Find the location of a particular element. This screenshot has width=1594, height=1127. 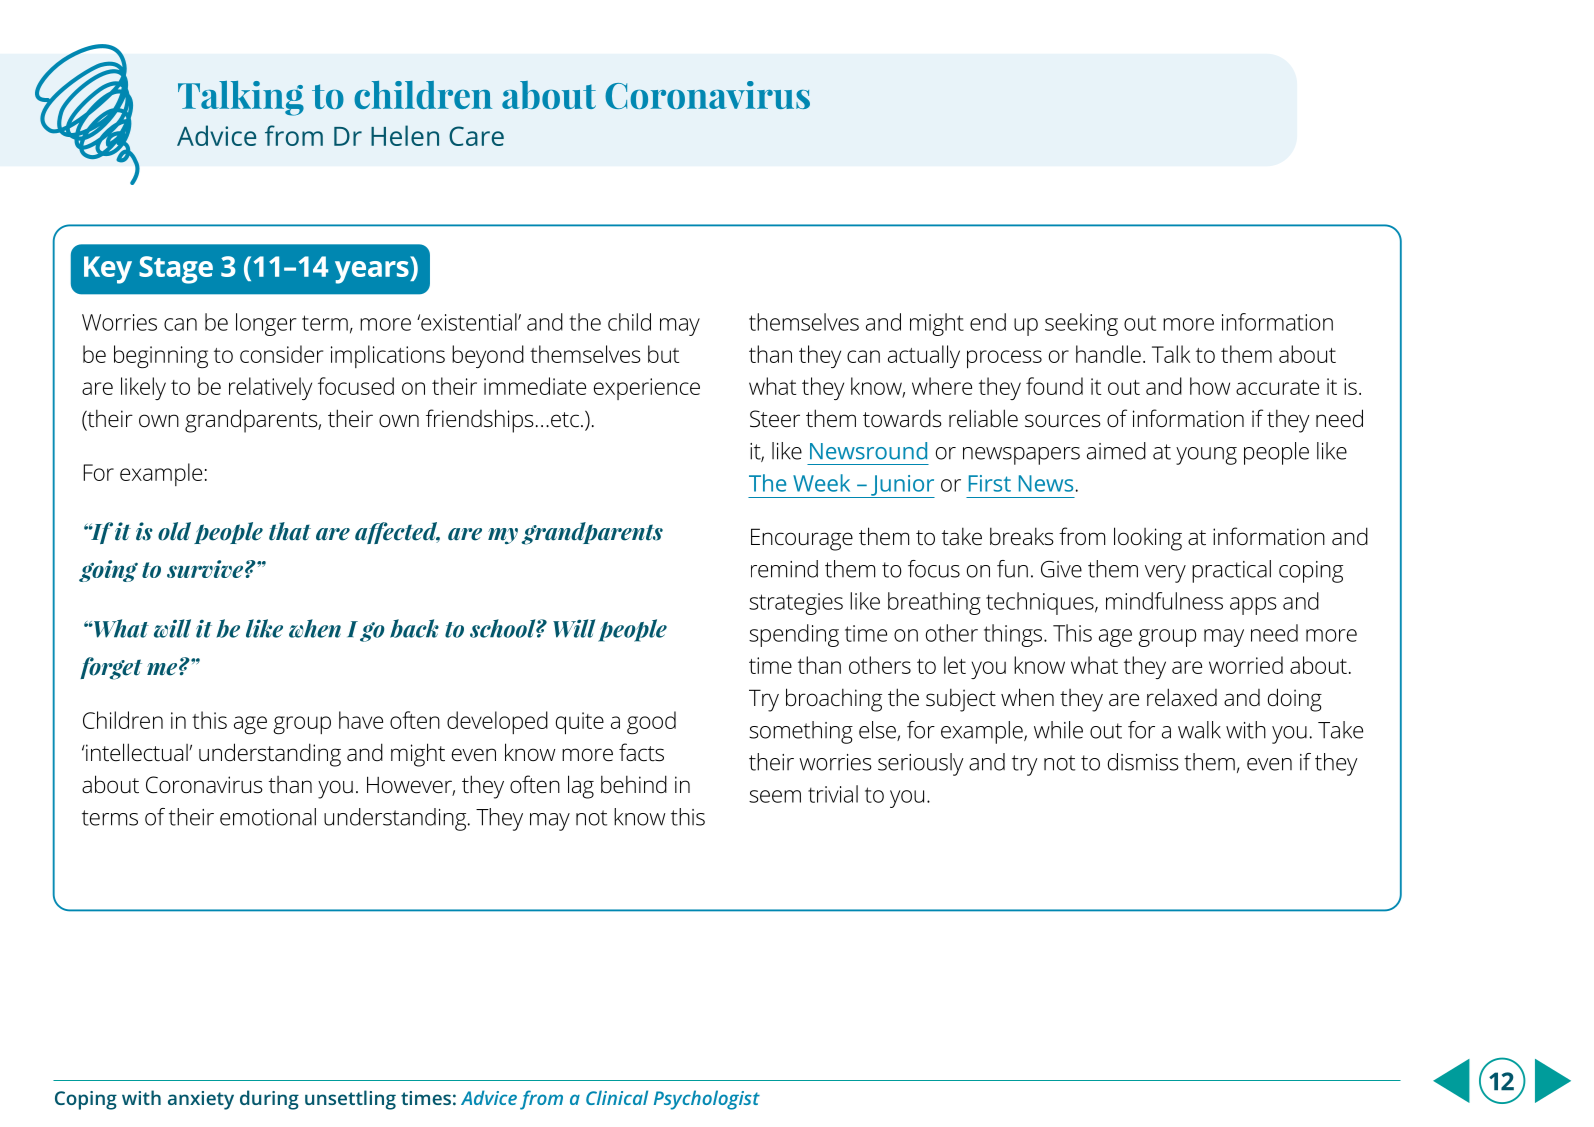

aimed is located at coordinates (1116, 451).
